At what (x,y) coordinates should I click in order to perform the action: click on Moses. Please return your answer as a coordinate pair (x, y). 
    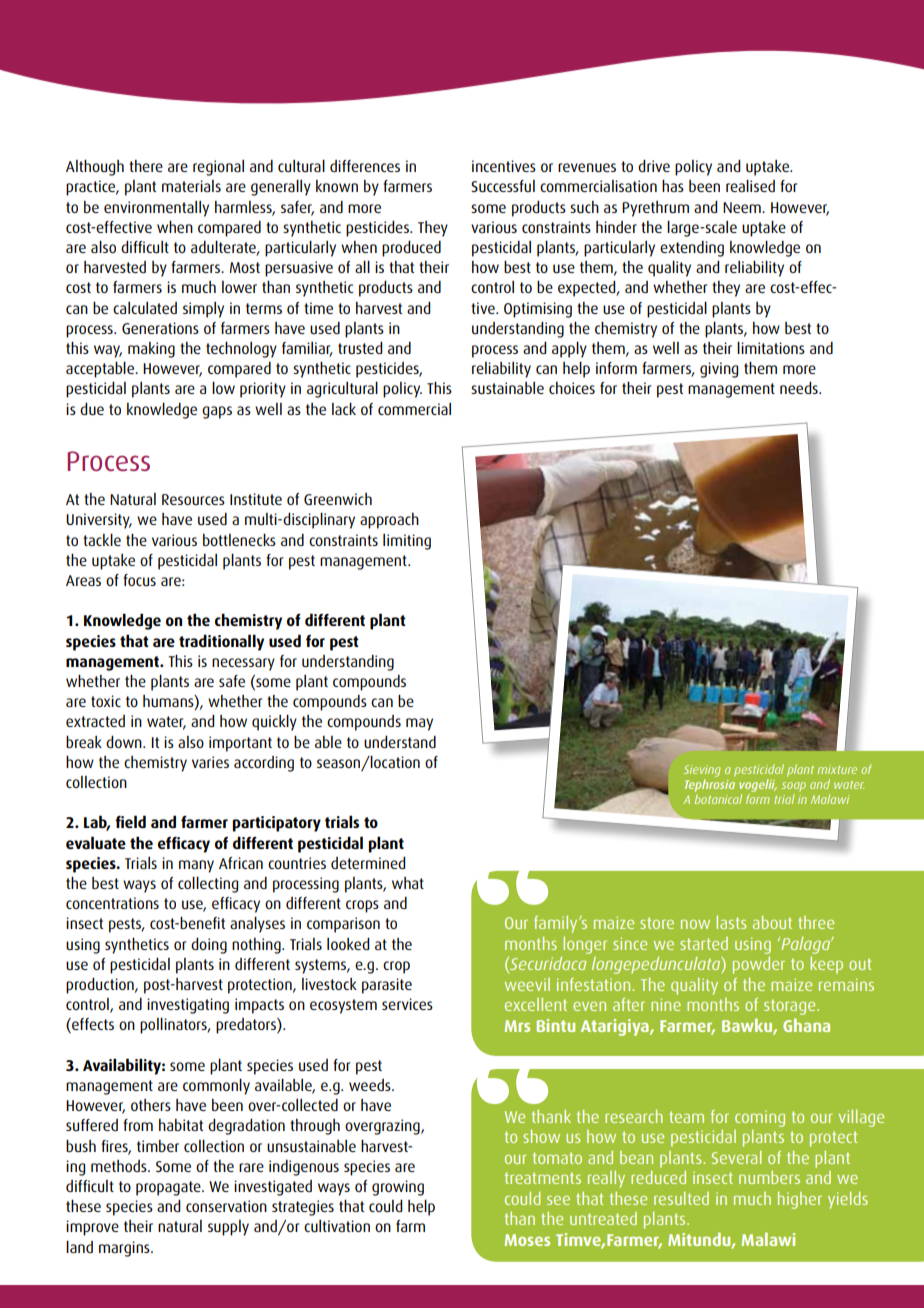
    Looking at the image, I should click on (527, 1240).
